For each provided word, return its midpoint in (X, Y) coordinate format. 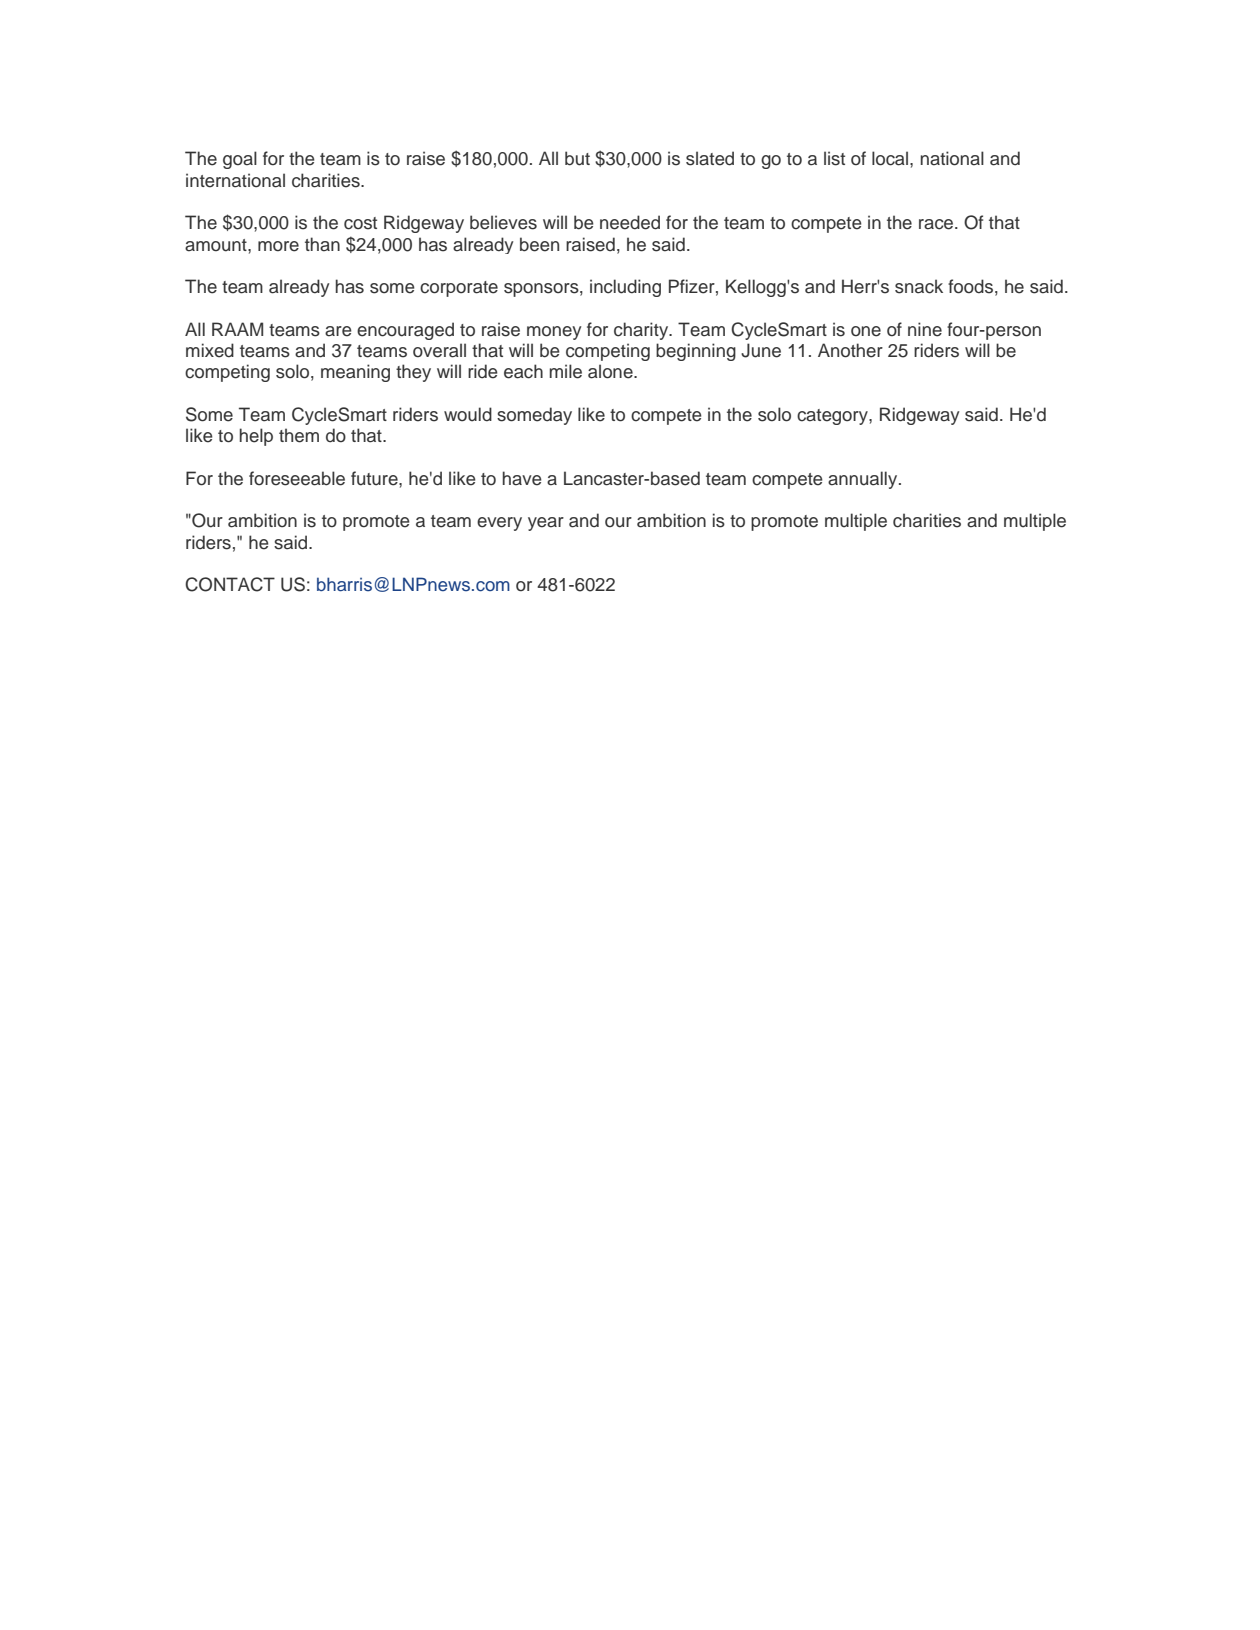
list (834, 158)
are (338, 331)
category (833, 417)
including (625, 288)
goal (240, 160)
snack (919, 286)
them (299, 435)
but (577, 158)
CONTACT (230, 584)
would (468, 414)
